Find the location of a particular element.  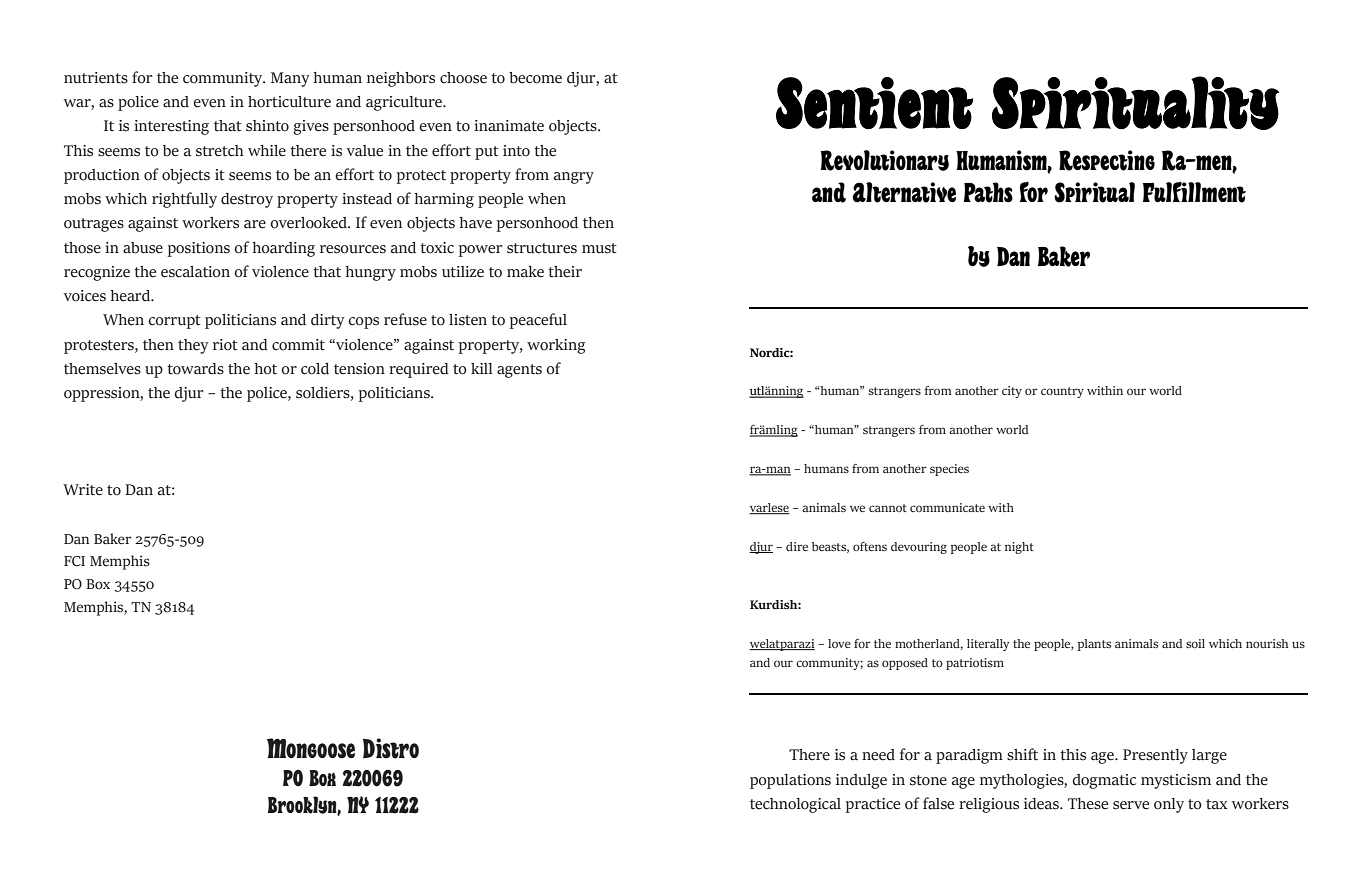

horticulture is located at coordinates (289, 102).
